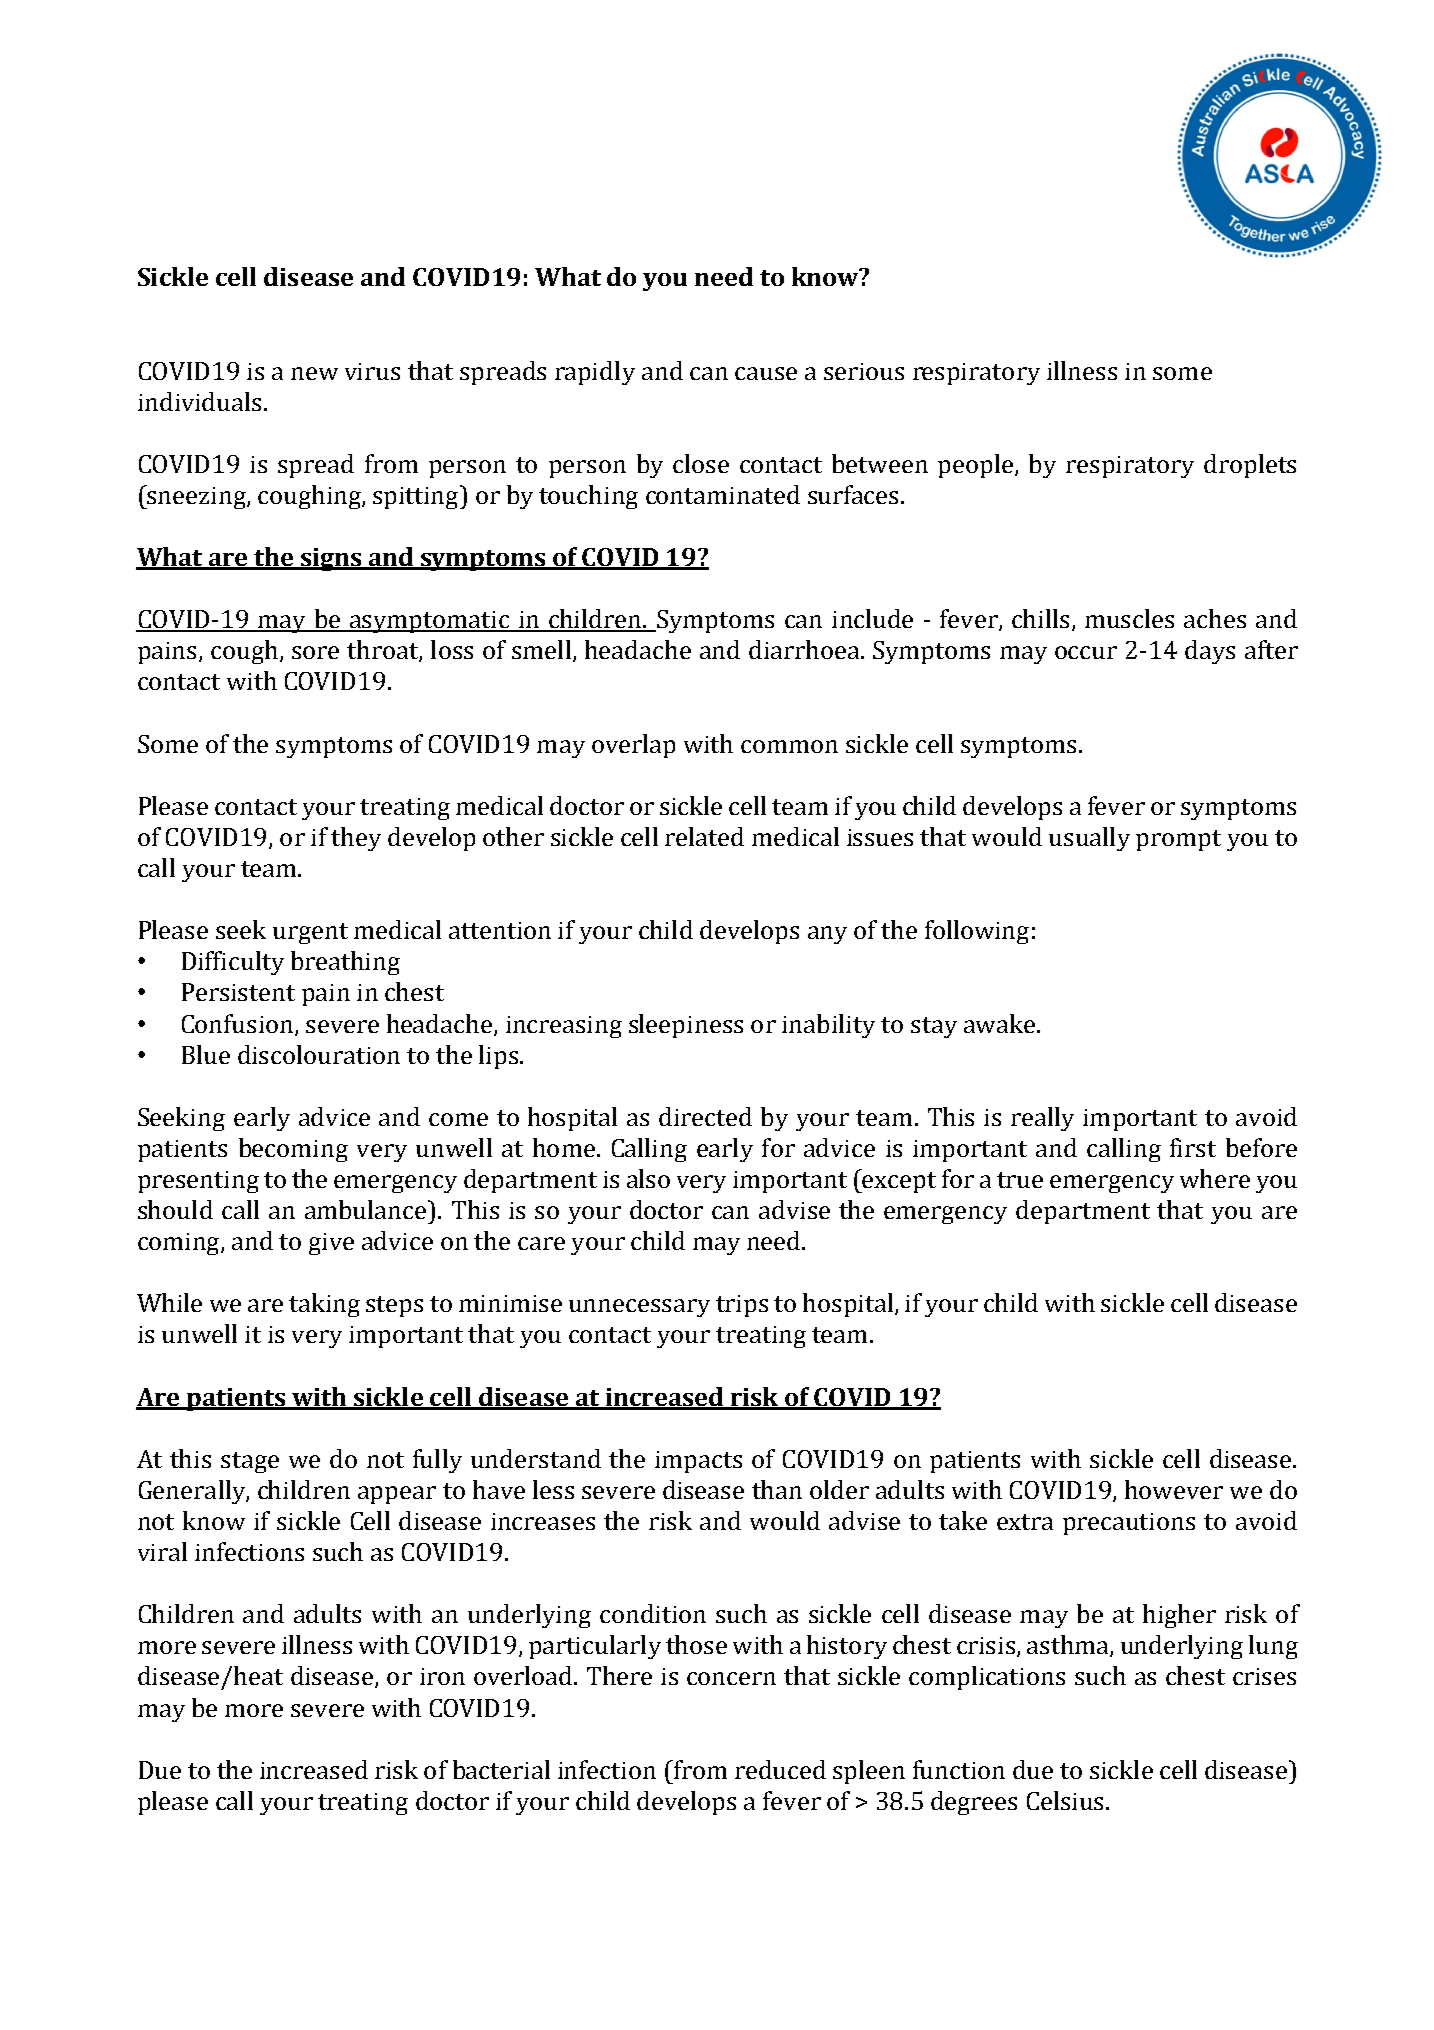  What do you see at coordinates (442, 1676) in the image?
I see `iron` at bounding box center [442, 1676].
